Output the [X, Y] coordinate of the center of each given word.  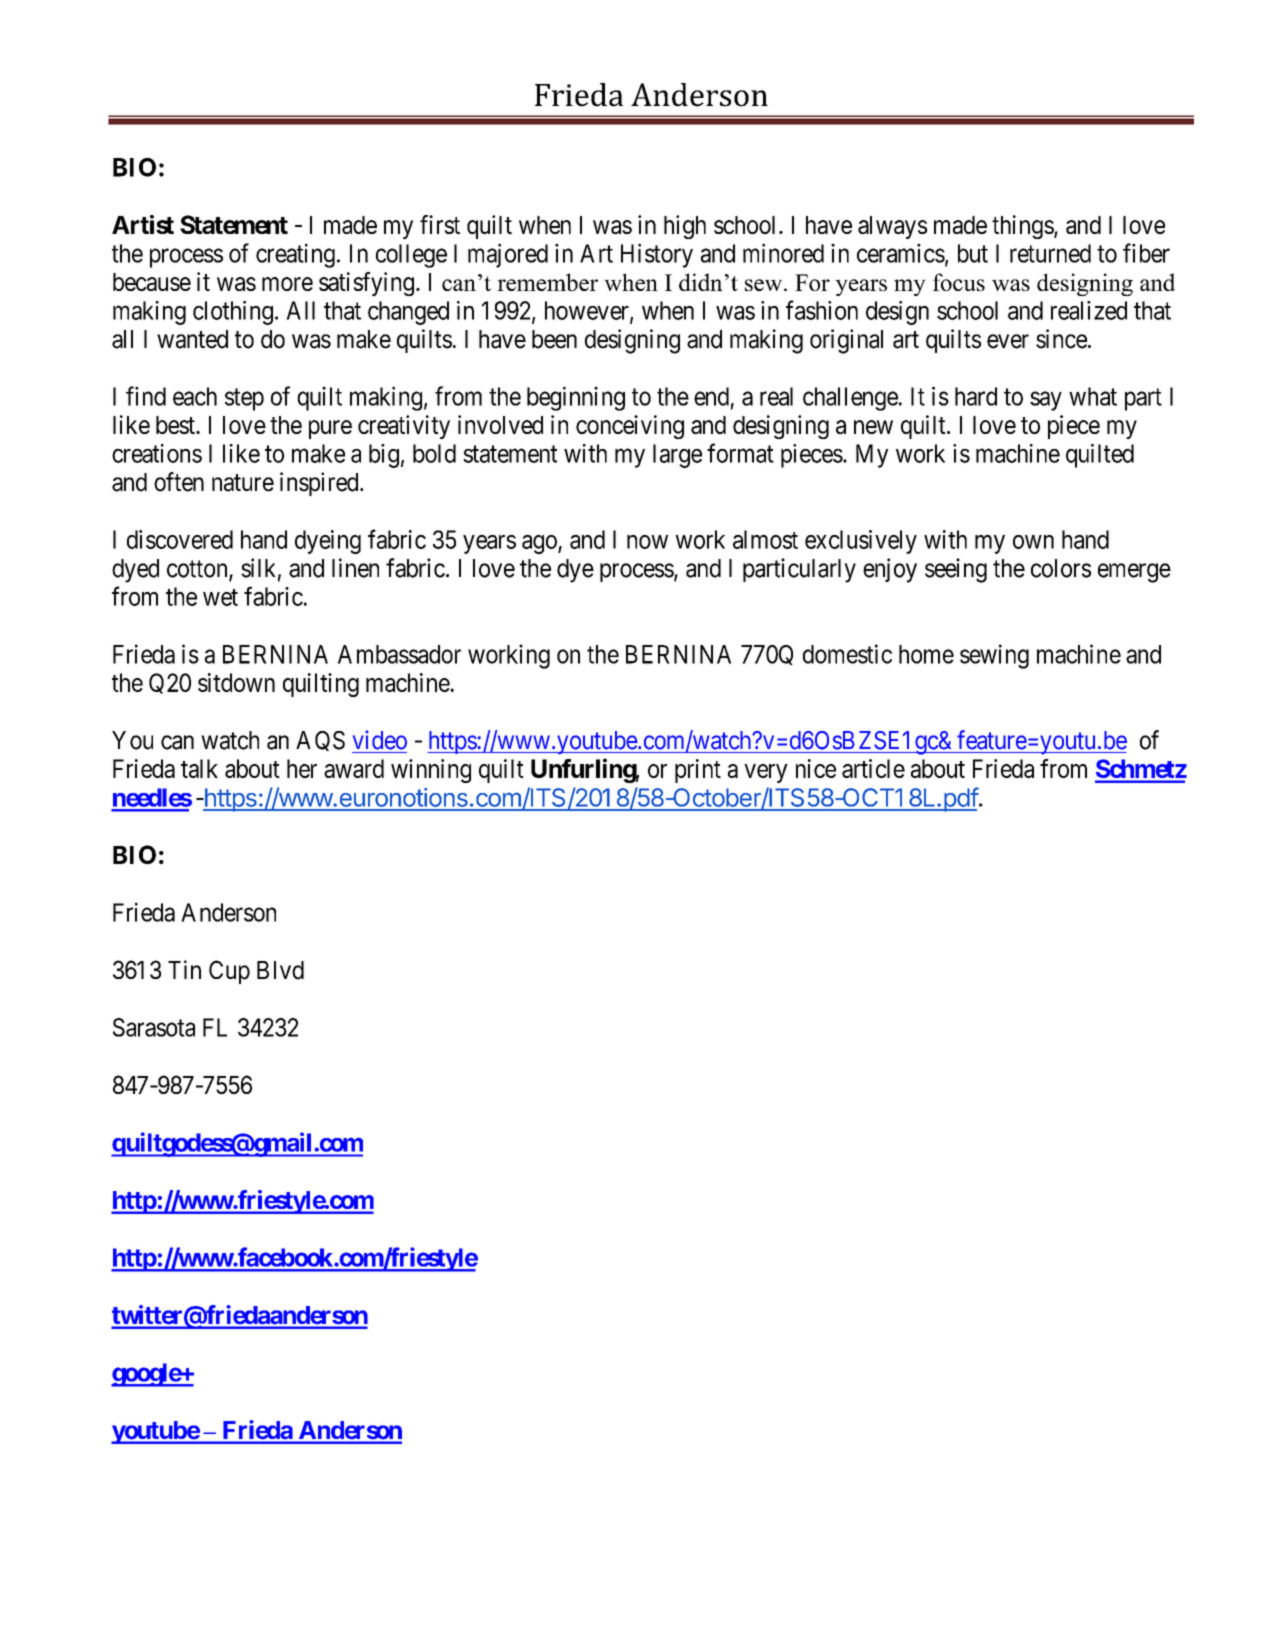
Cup [229, 972]
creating [295, 255]
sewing [994, 656]
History [657, 255]
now [647, 542]
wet [220, 597]
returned [1050, 253]
